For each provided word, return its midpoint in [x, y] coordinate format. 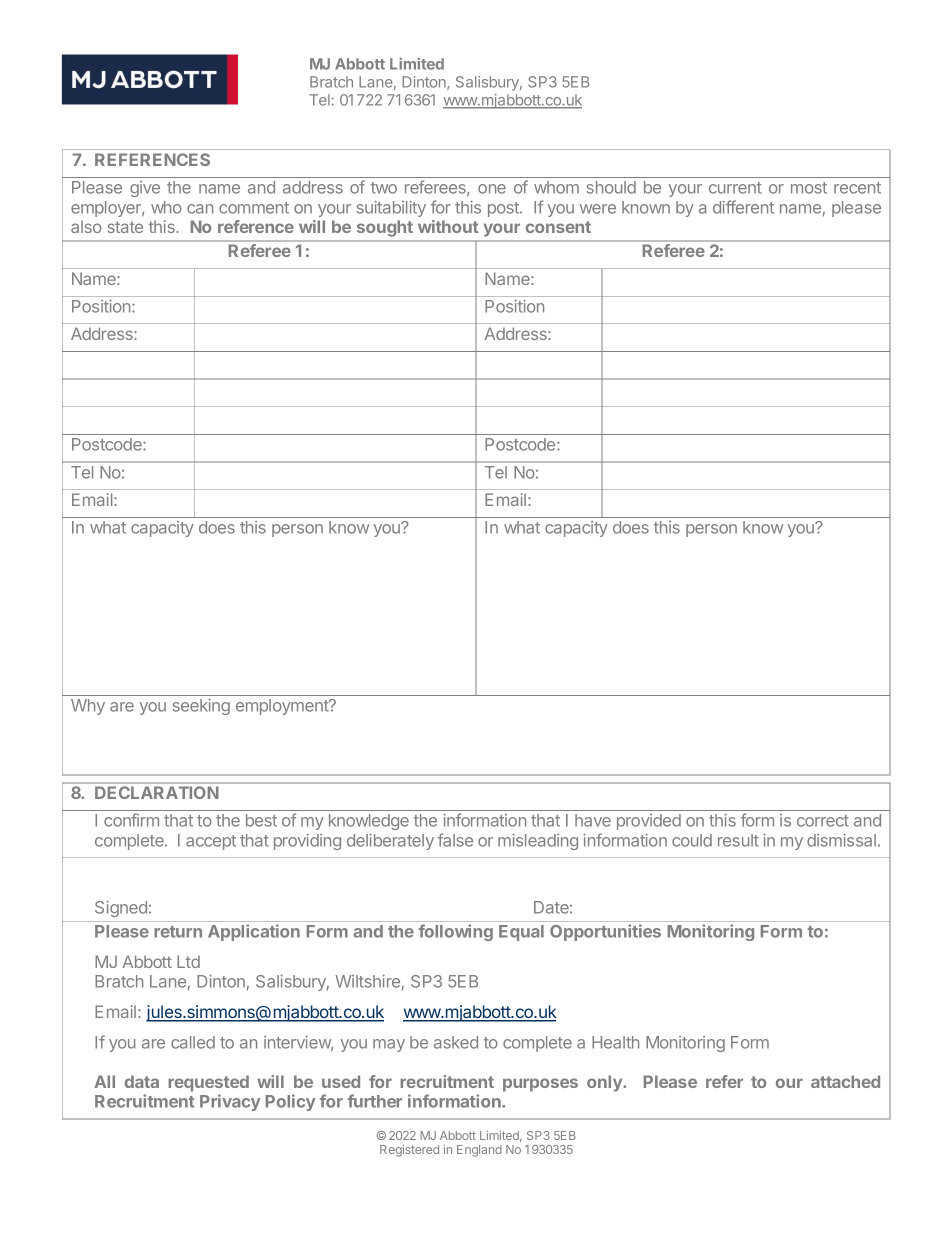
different [743, 207]
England [479, 1151]
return [178, 932]
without [448, 226]
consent [558, 227]
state [125, 227]
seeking [201, 707]
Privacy [230, 1102]
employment [283, 707]
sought [385, 229]
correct [823, 821]
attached [845, 1081]
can [200, 209]
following [456, 932]
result [738, 840]
